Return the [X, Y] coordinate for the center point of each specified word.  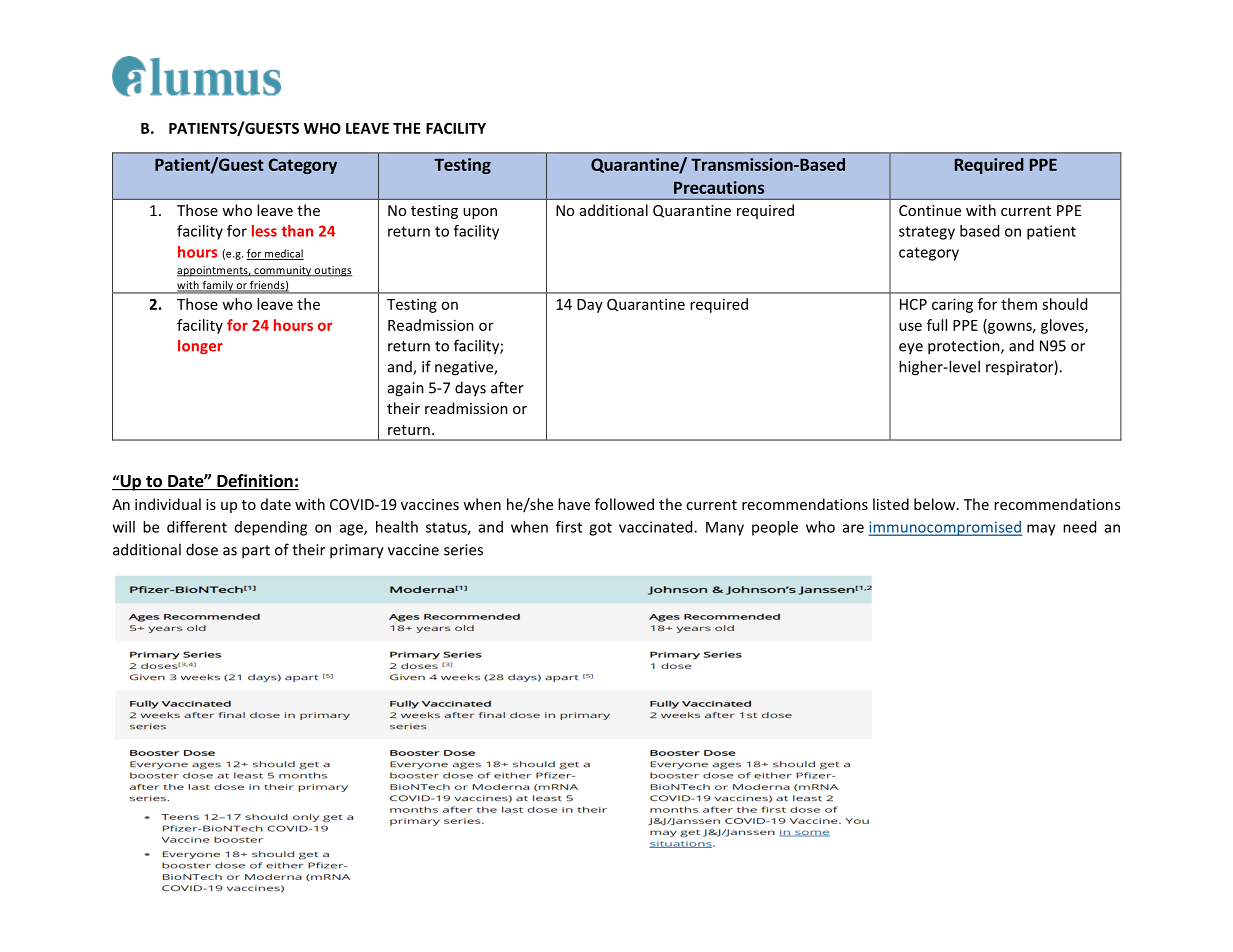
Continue [930, 210]
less [264, 231]
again [406, 389]
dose [202, 549]
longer [200, 347]
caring [952, 305]
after [507, 387]
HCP [913, 304]
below [936, 504]
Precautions [719, 187]
